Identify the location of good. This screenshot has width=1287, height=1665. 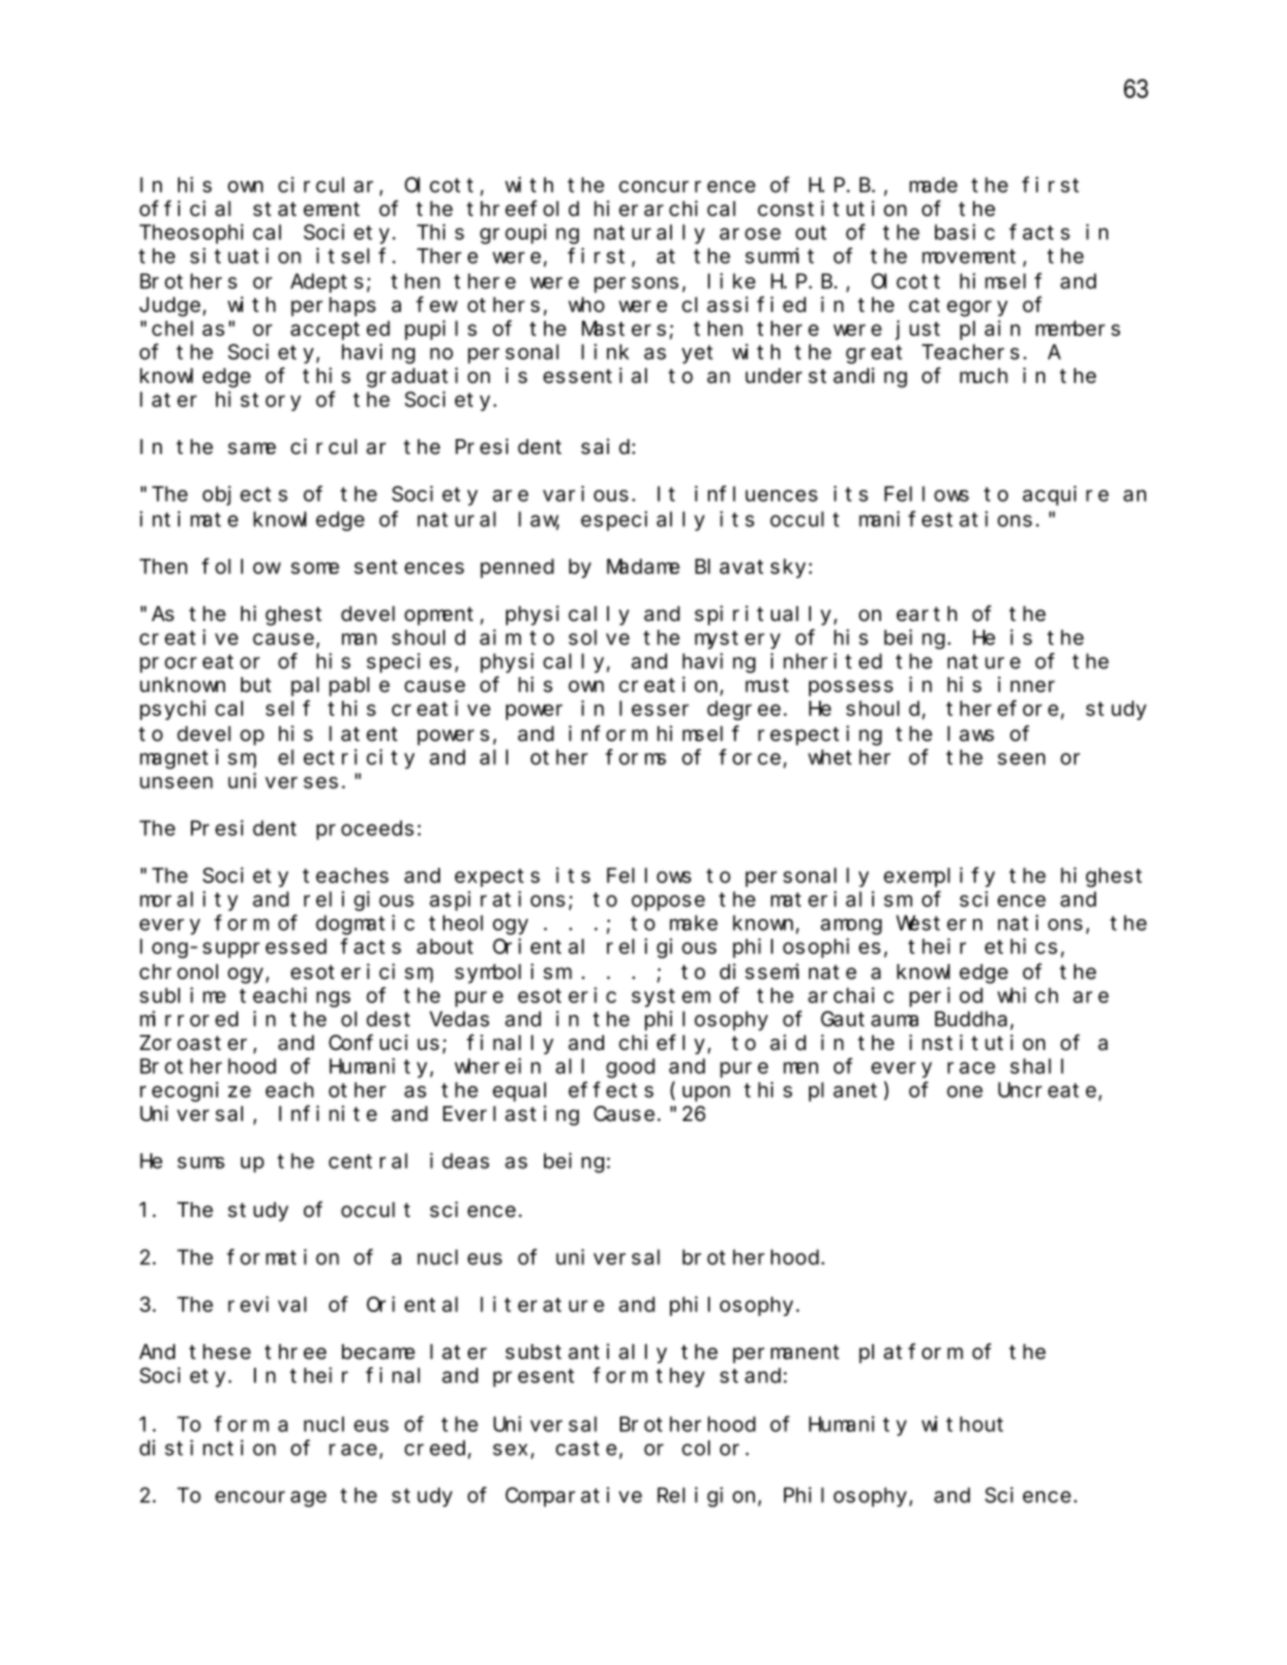
(630, 1068).
